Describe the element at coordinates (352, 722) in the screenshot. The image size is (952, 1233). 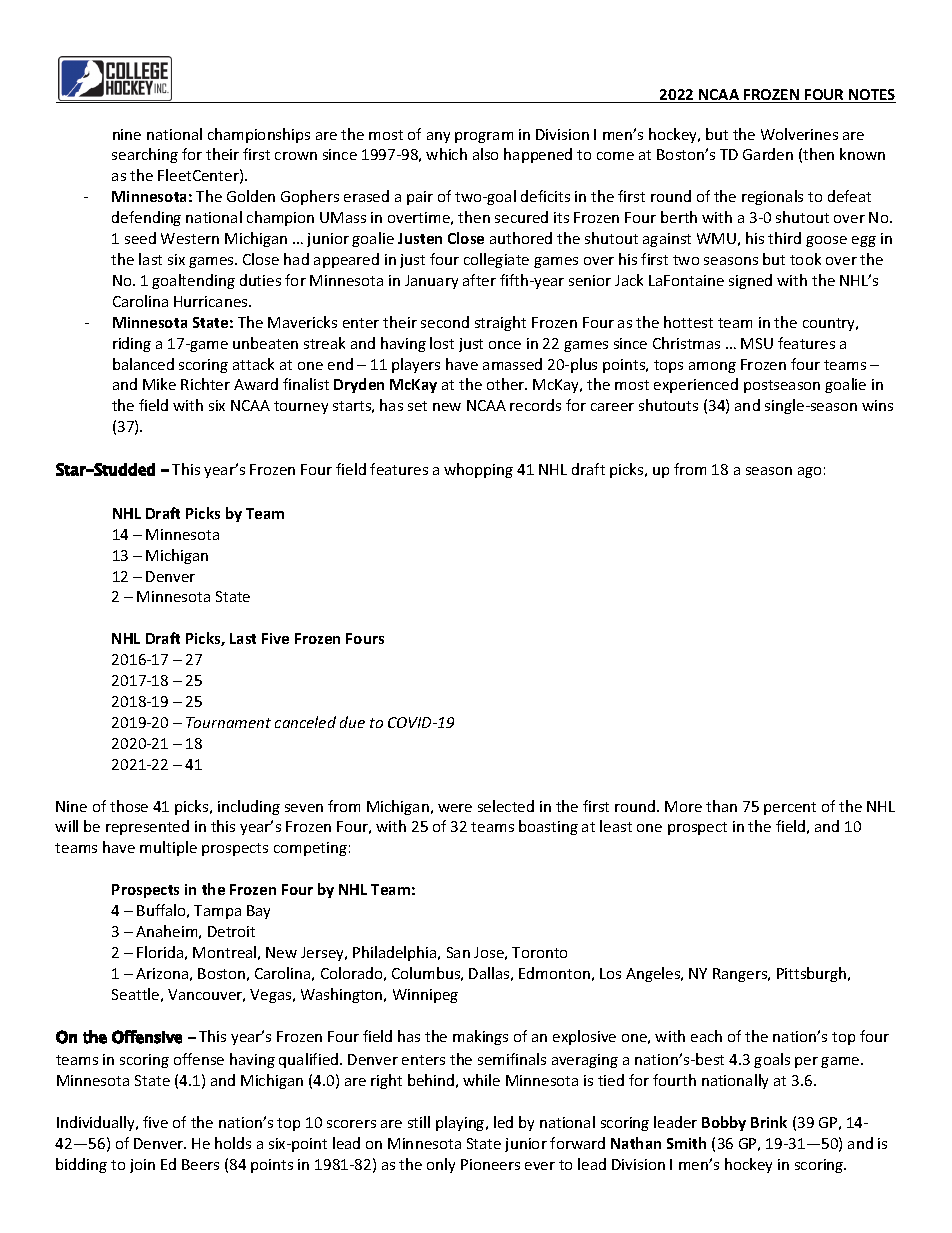
I see `due` at that location.
